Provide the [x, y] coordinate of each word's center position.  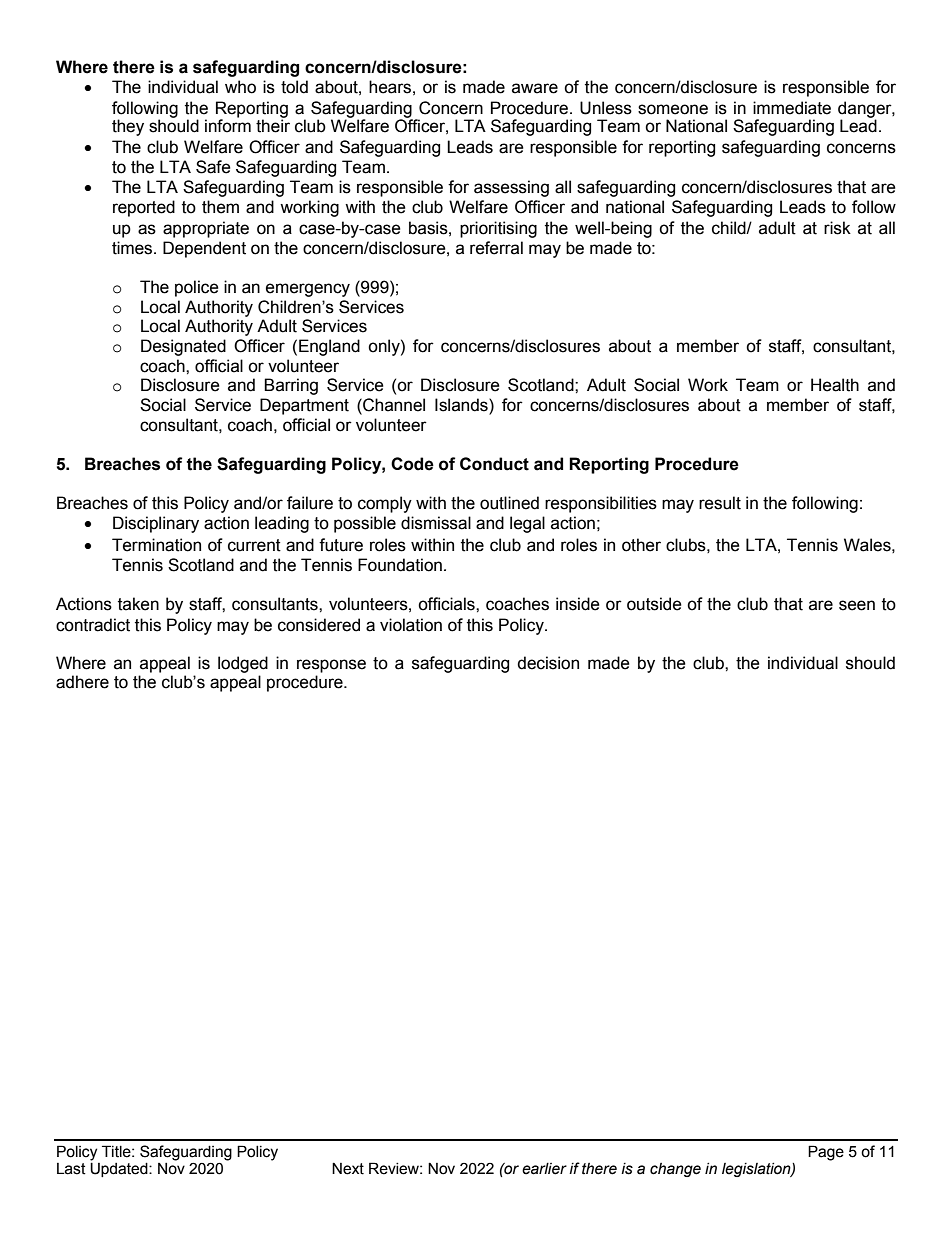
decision [548, 663]
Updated [120, 1168]
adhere [82, 682]
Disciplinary [156, 524]
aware [535, 88]
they [128, 127]
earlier [544, 1169]
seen [857, 605]
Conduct [494, 464]
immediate [792, 108]
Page [826, 1153]
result [720, 503]
